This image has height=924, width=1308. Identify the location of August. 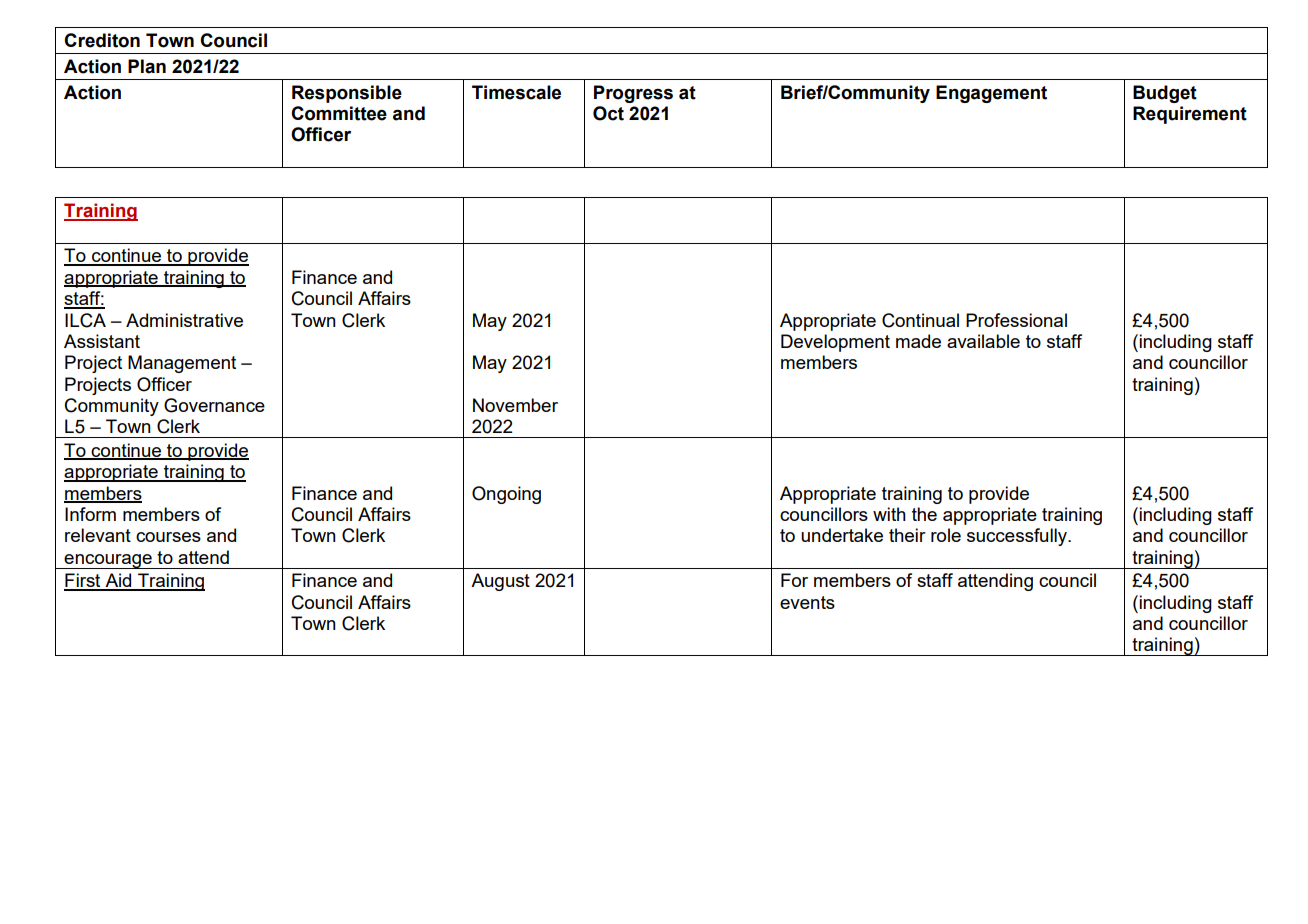
(500, 582).
